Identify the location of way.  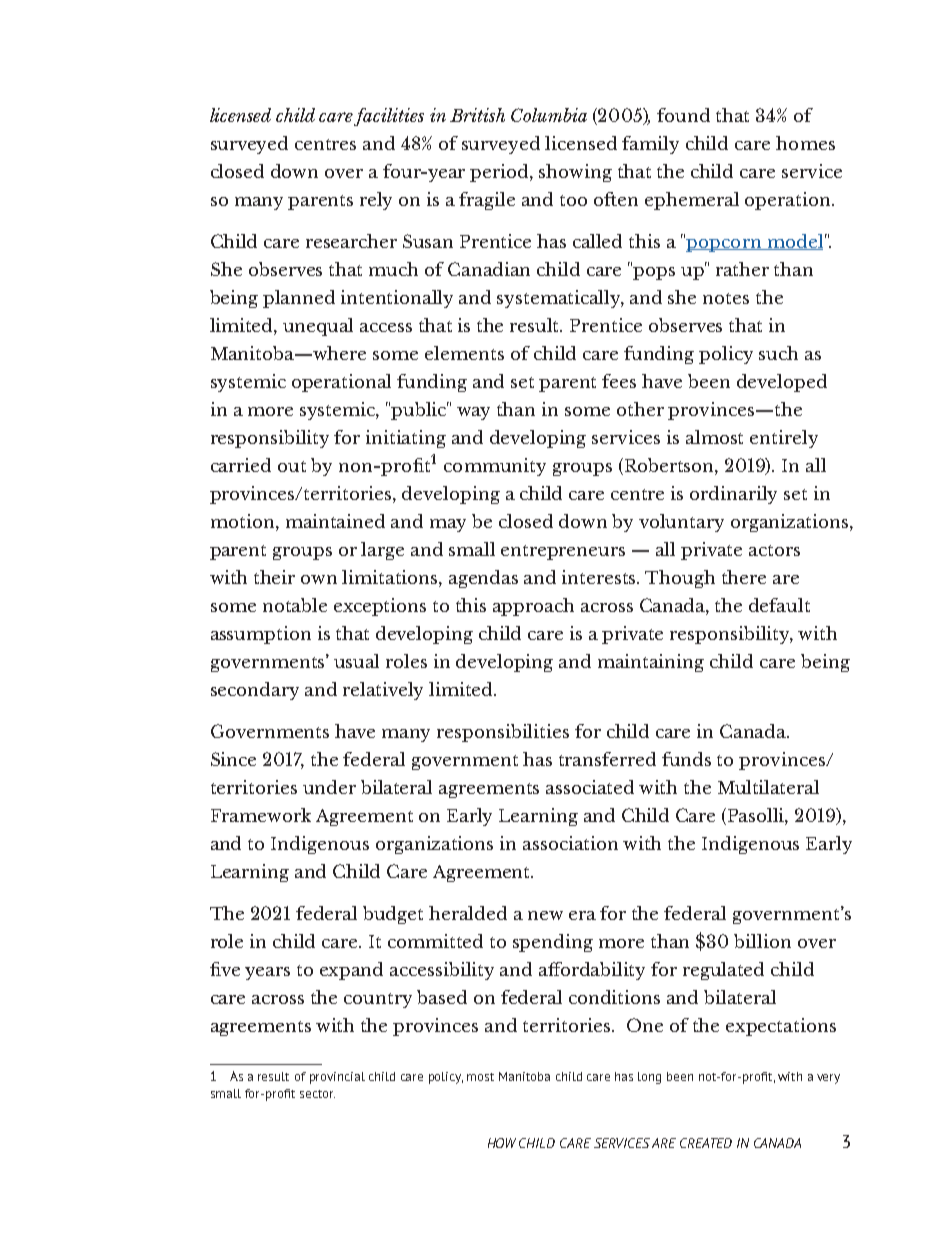
(473, 413).
